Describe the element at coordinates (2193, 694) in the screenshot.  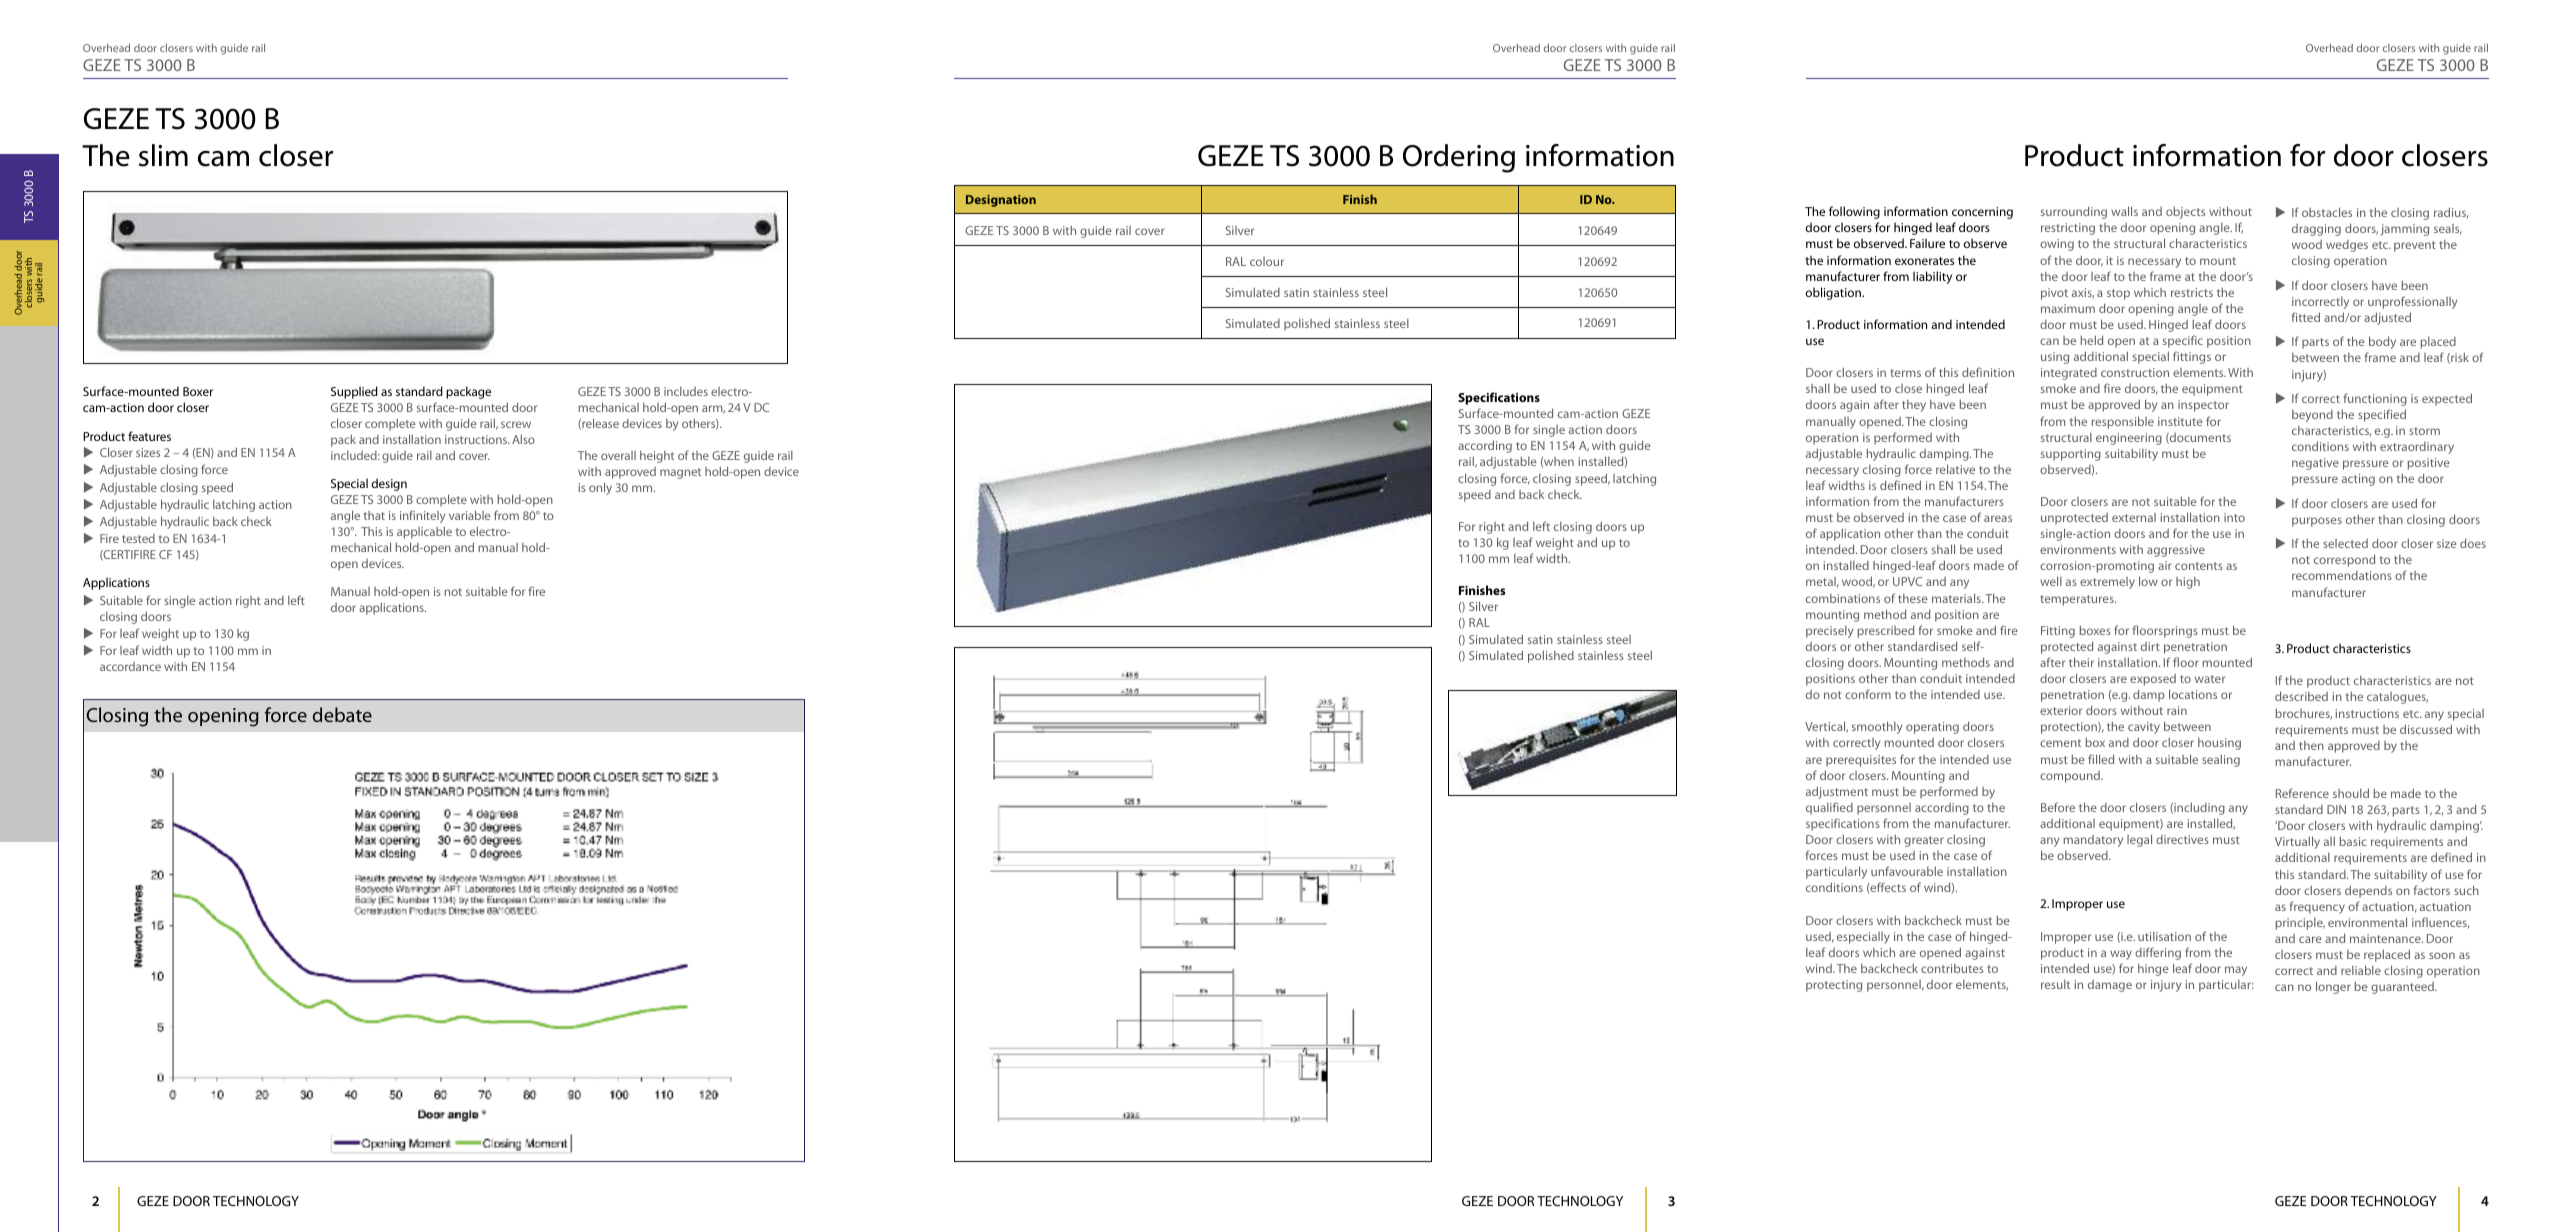
I see `locations` at that location.
